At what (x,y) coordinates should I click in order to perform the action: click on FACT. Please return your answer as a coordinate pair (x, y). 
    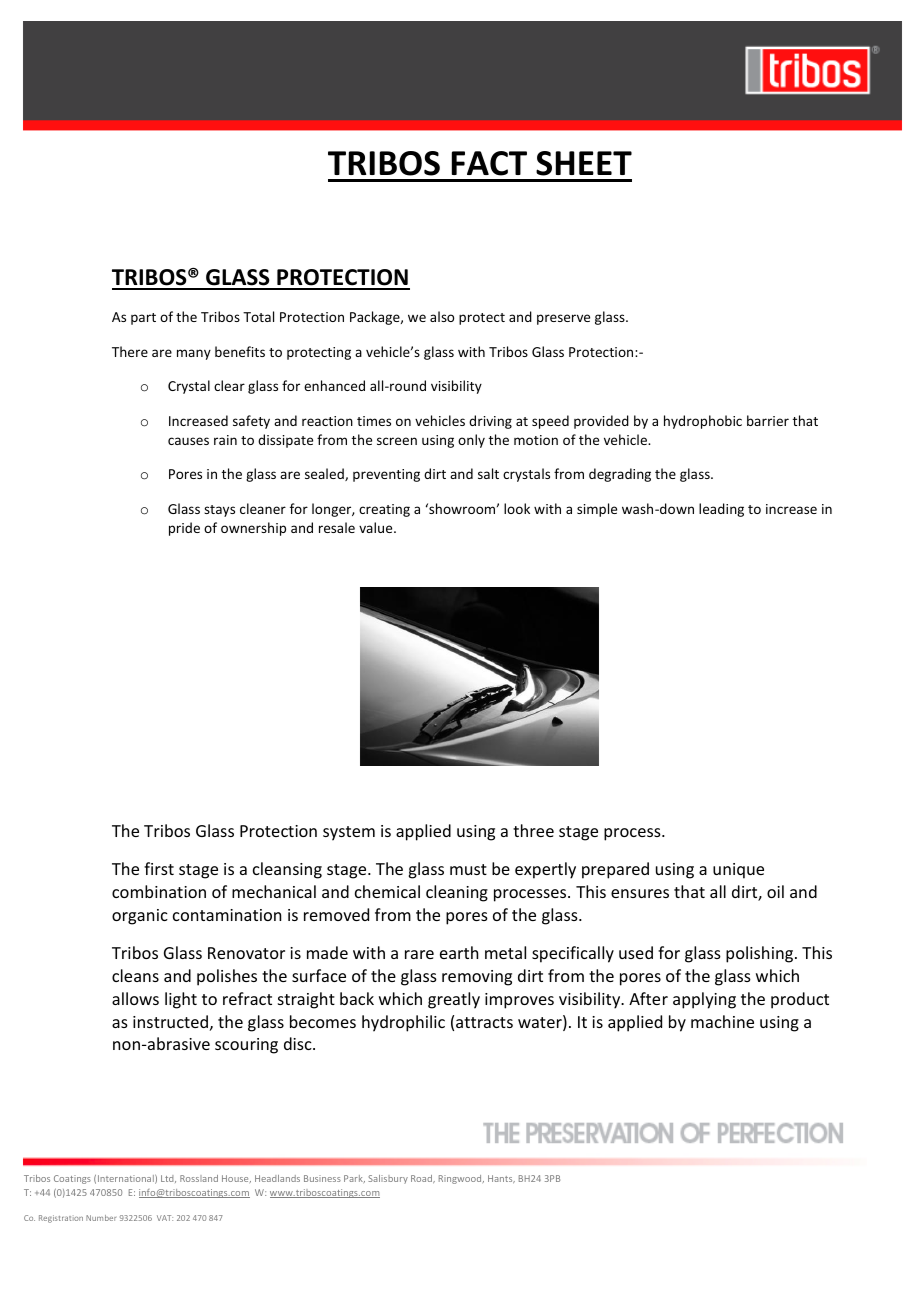
    Looking at the image, I should click on (489, 163).
